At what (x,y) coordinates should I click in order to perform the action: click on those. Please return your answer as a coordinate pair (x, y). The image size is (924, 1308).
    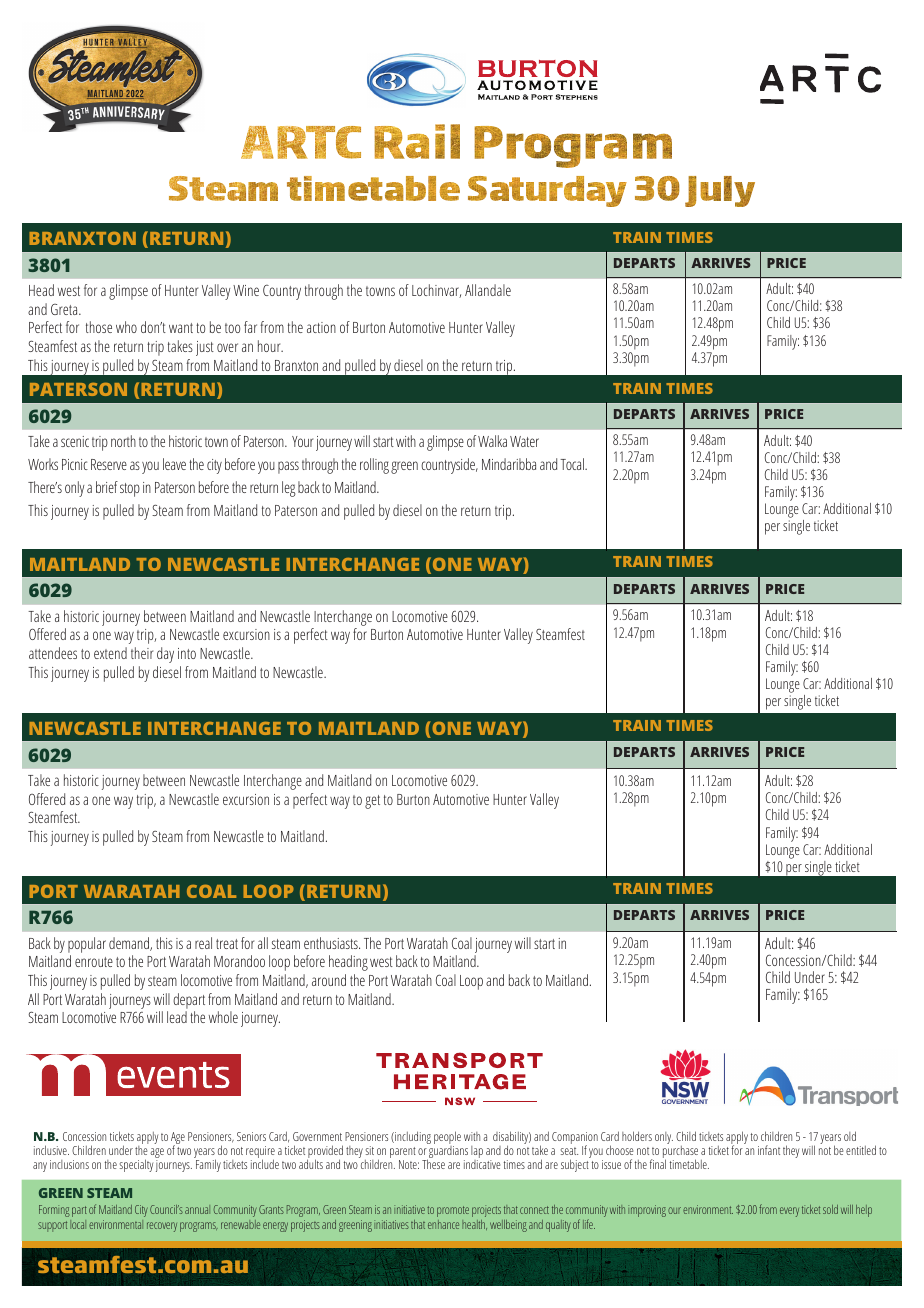
    Looking at the image, I should click on (99, 327).
